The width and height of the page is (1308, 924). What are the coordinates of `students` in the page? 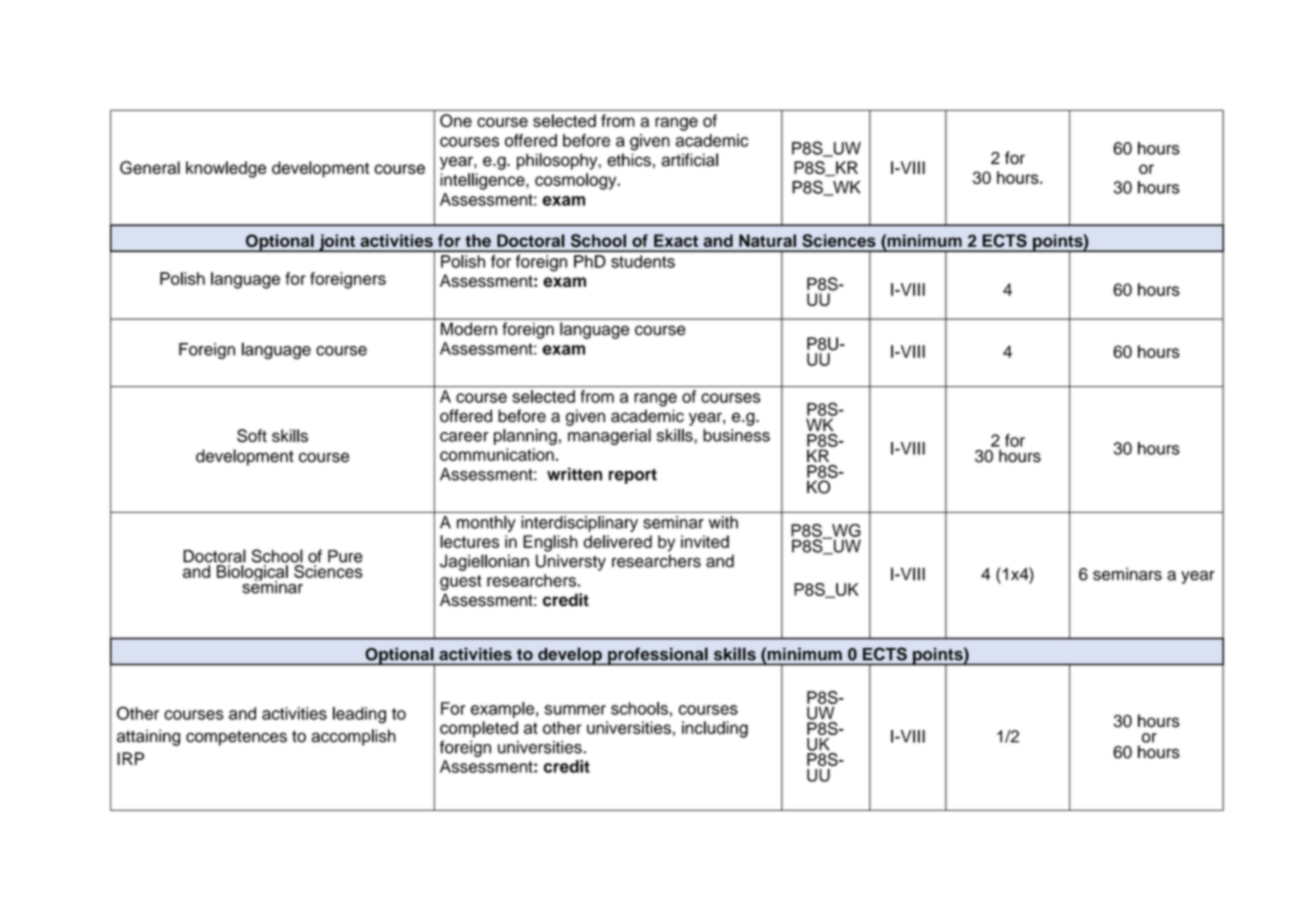 It's located at (643, 261).
